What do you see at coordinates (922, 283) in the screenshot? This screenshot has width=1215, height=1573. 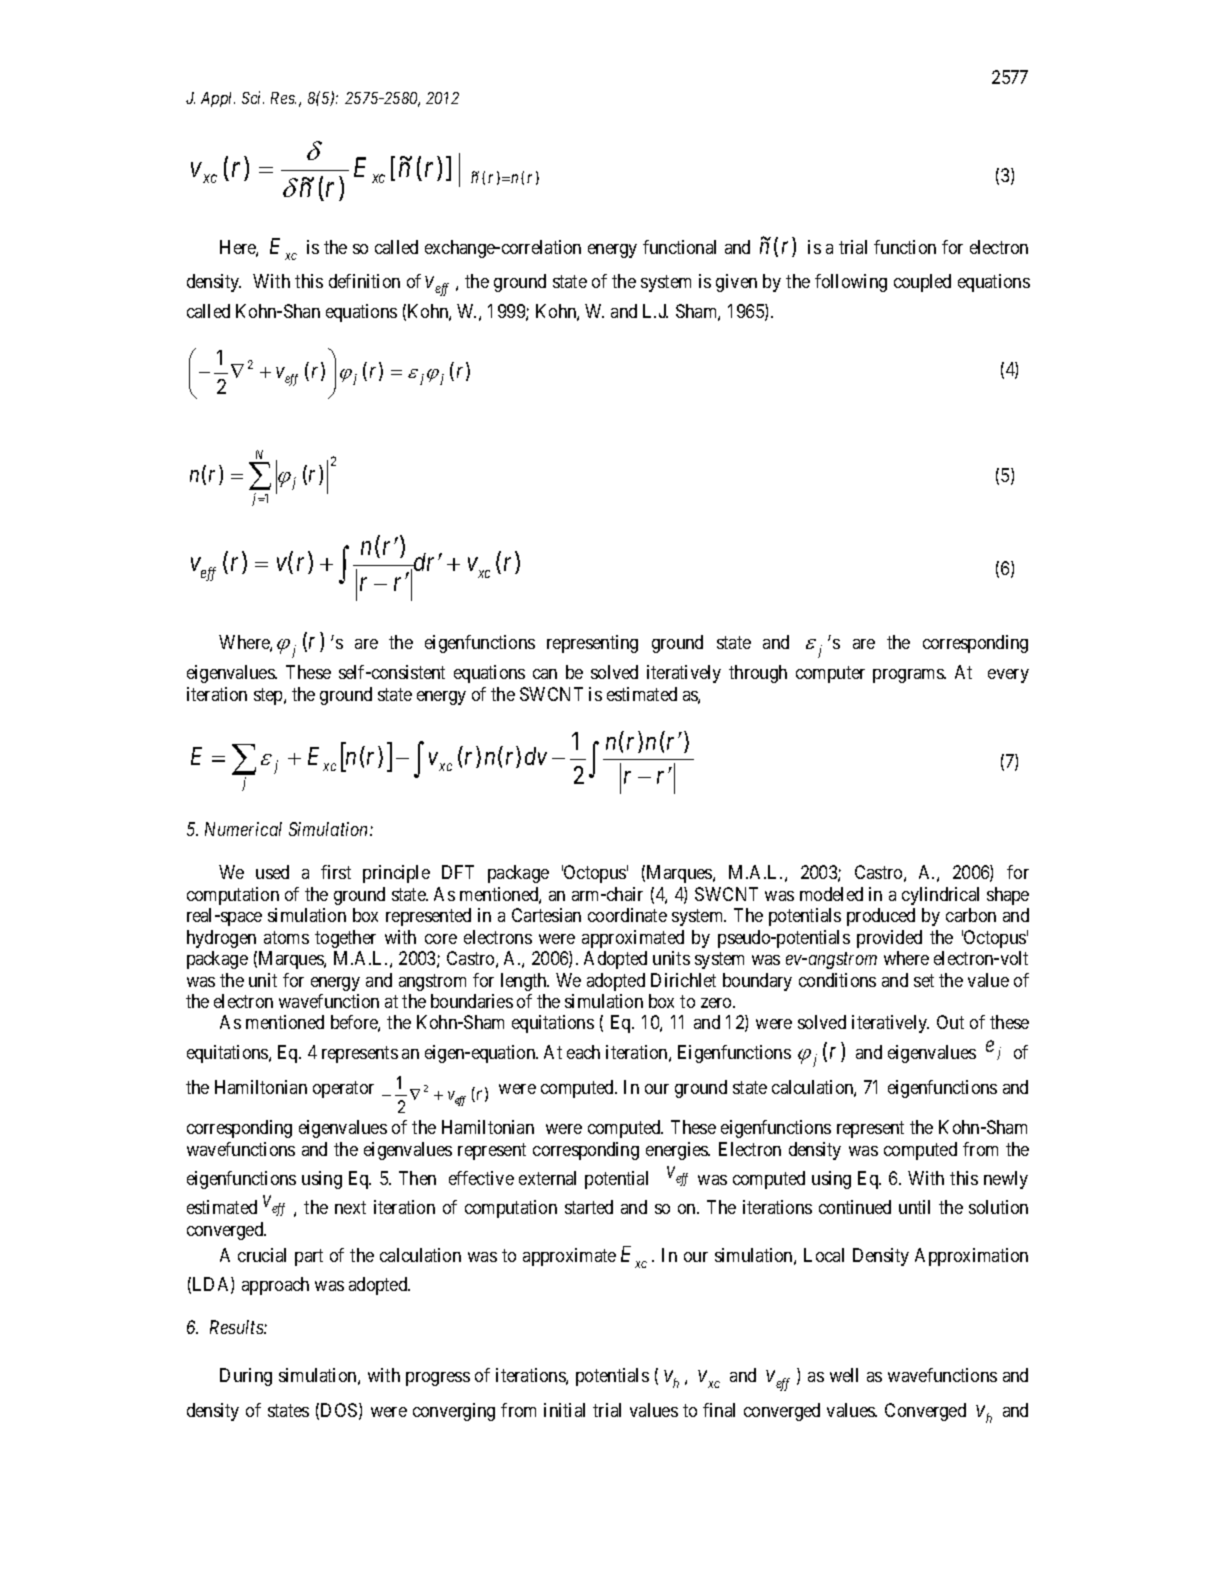 I see `coupled` at bounding box center [922, 283].
